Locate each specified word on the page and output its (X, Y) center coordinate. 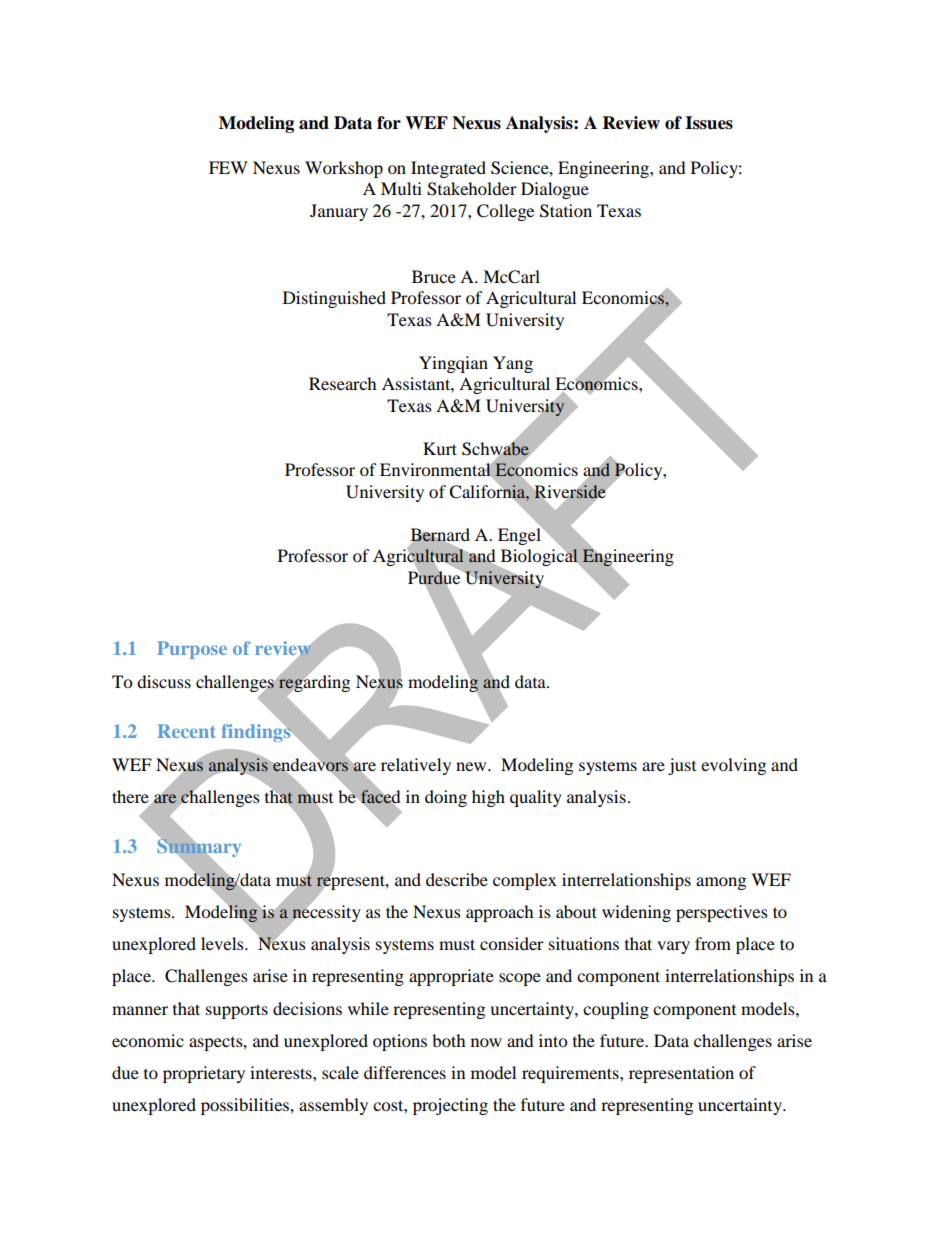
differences (405, 1072)
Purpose (192, 650)
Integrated (448, 169)
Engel (520, 535)
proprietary (204, 1074)
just (682, 766)
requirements (571, 1074)
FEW (228, 167)
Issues (709, 123)
